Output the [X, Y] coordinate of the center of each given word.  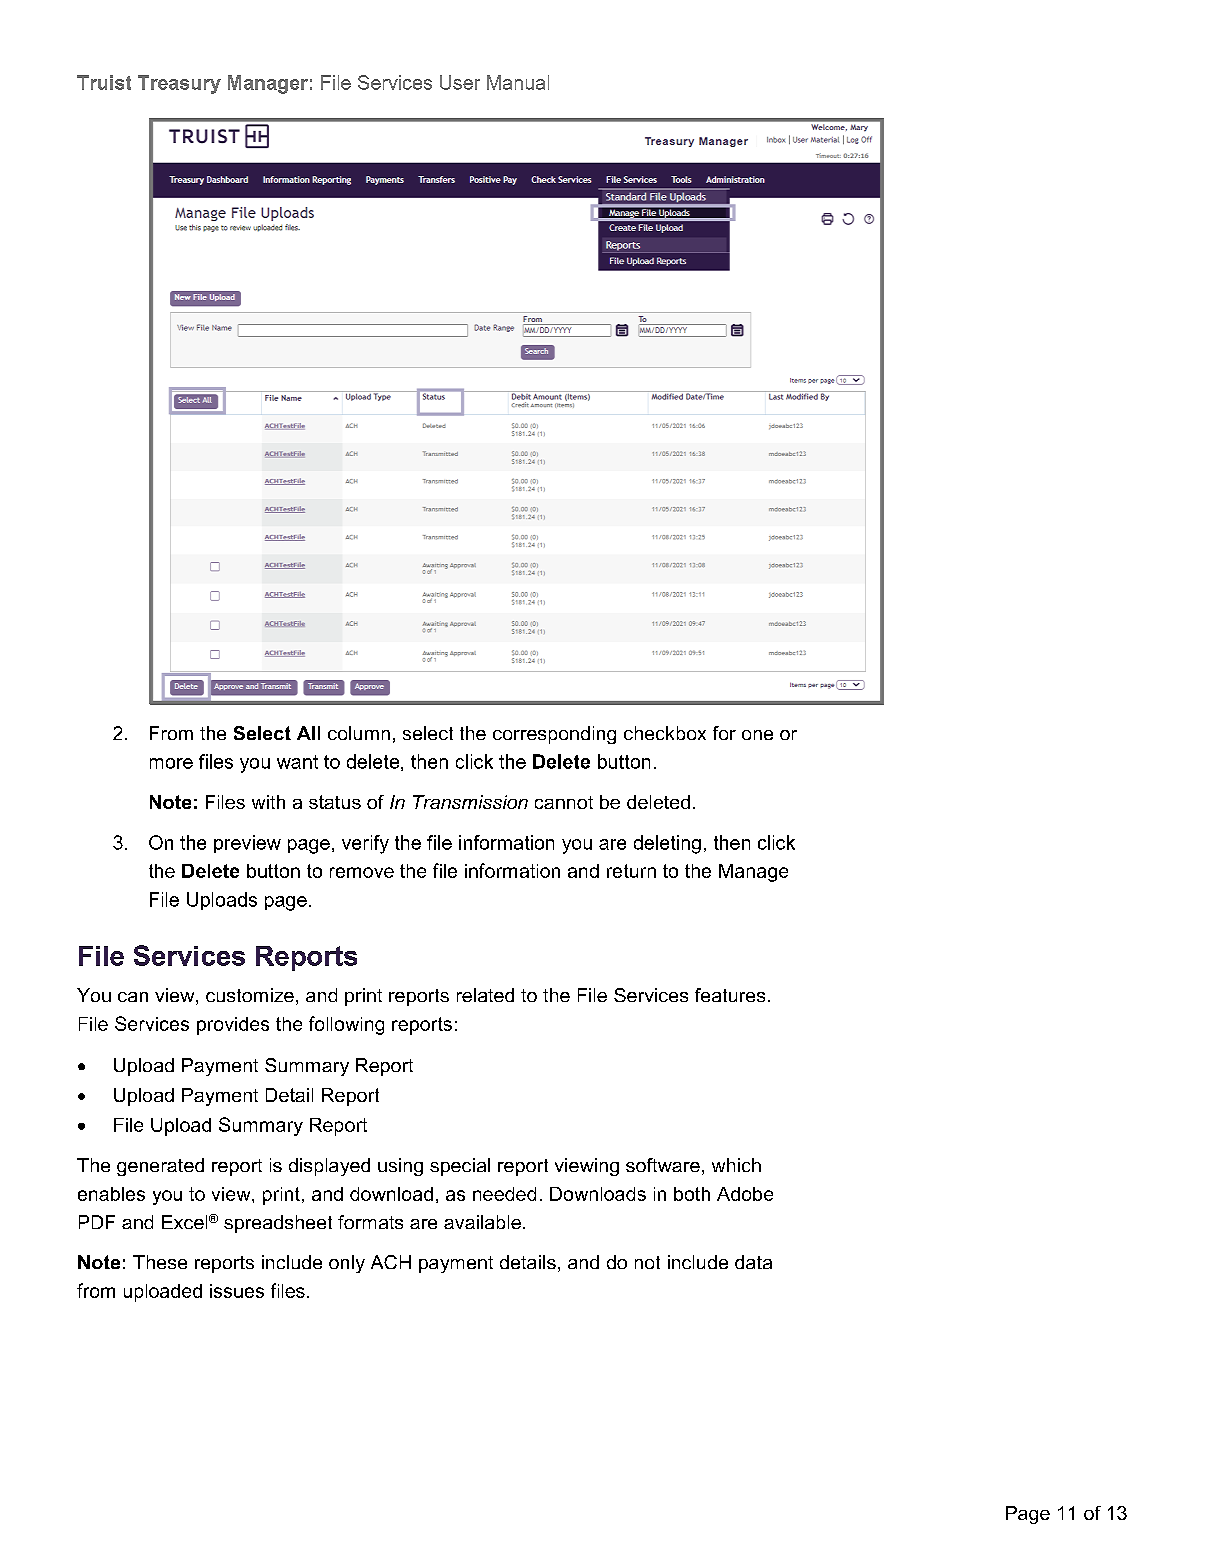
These [160, 1262]
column [359, 733]
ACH [391, 1262]
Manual [518, 82]
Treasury [179, 84]
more [171, 763]
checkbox [665, 733]
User [460, 82]
